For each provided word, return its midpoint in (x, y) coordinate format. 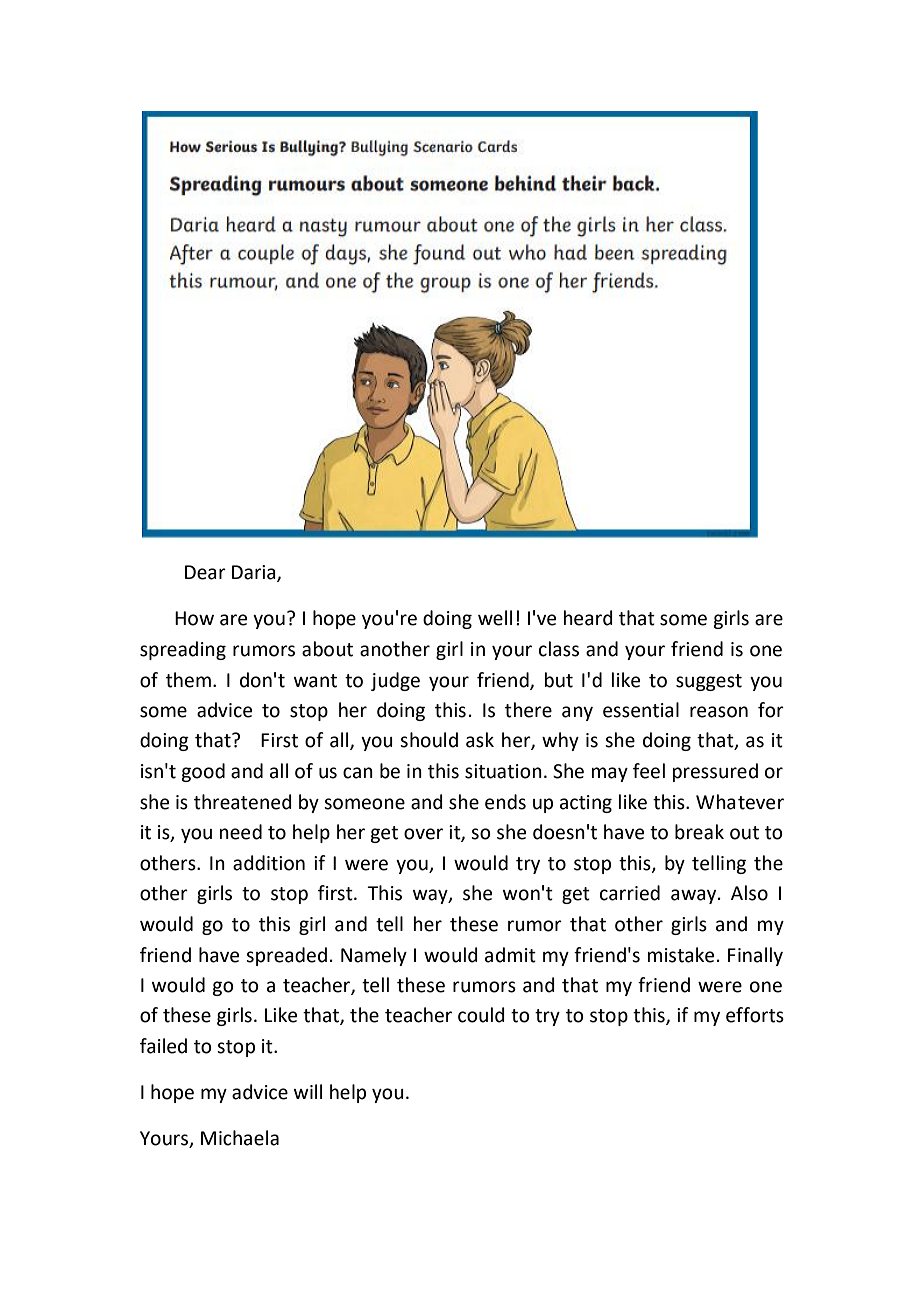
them (188, 680)
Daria (255, 573)
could (481, 1015)
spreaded (286, 956)
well (495, 618)
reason (719, 712)
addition (269, 863)
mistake (681, 955)
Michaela (240, 1138)
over (423, 834)
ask (480, 740)
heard (588, 618)
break (699, 832)
